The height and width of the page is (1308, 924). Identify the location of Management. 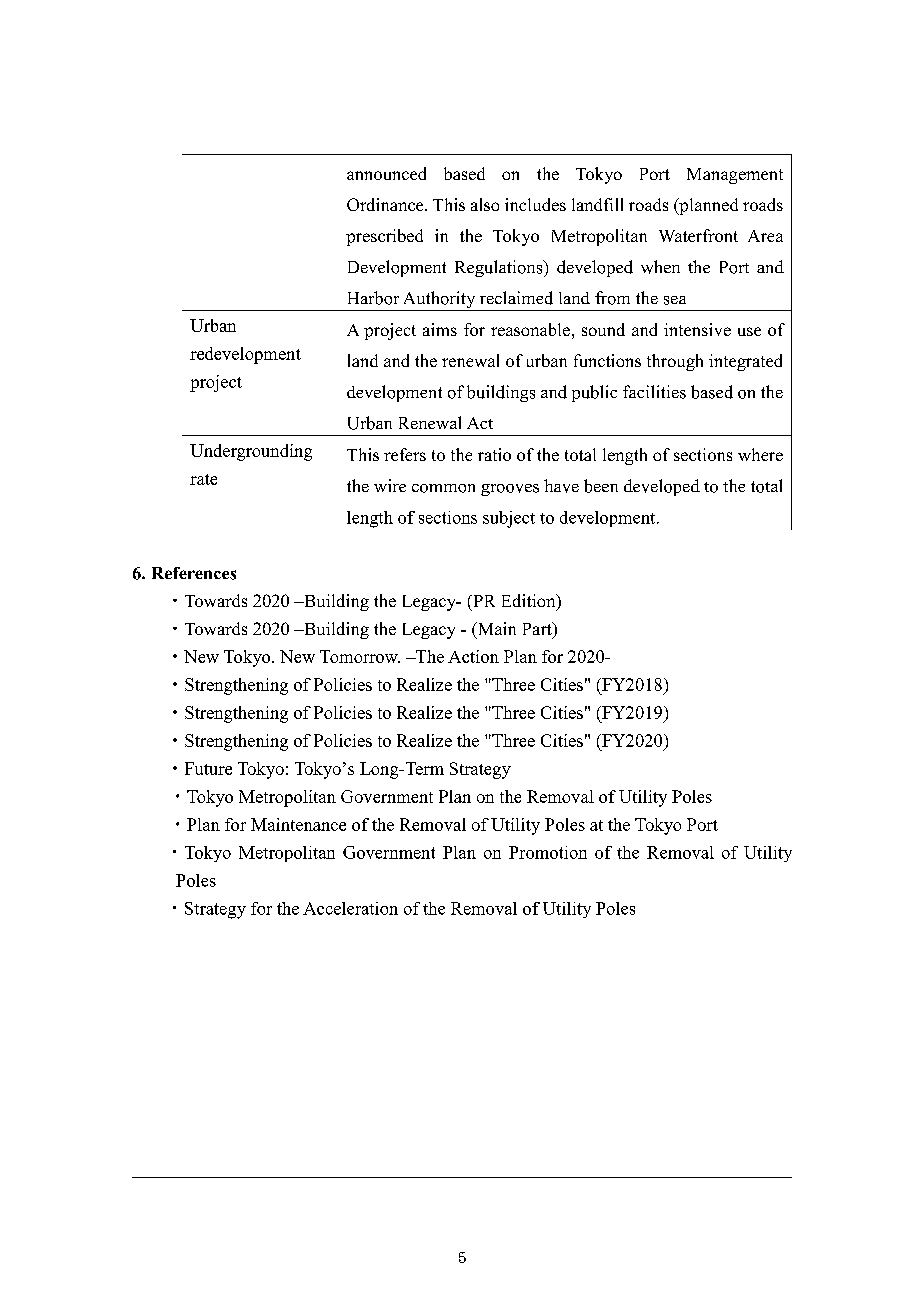
(735, 176).
